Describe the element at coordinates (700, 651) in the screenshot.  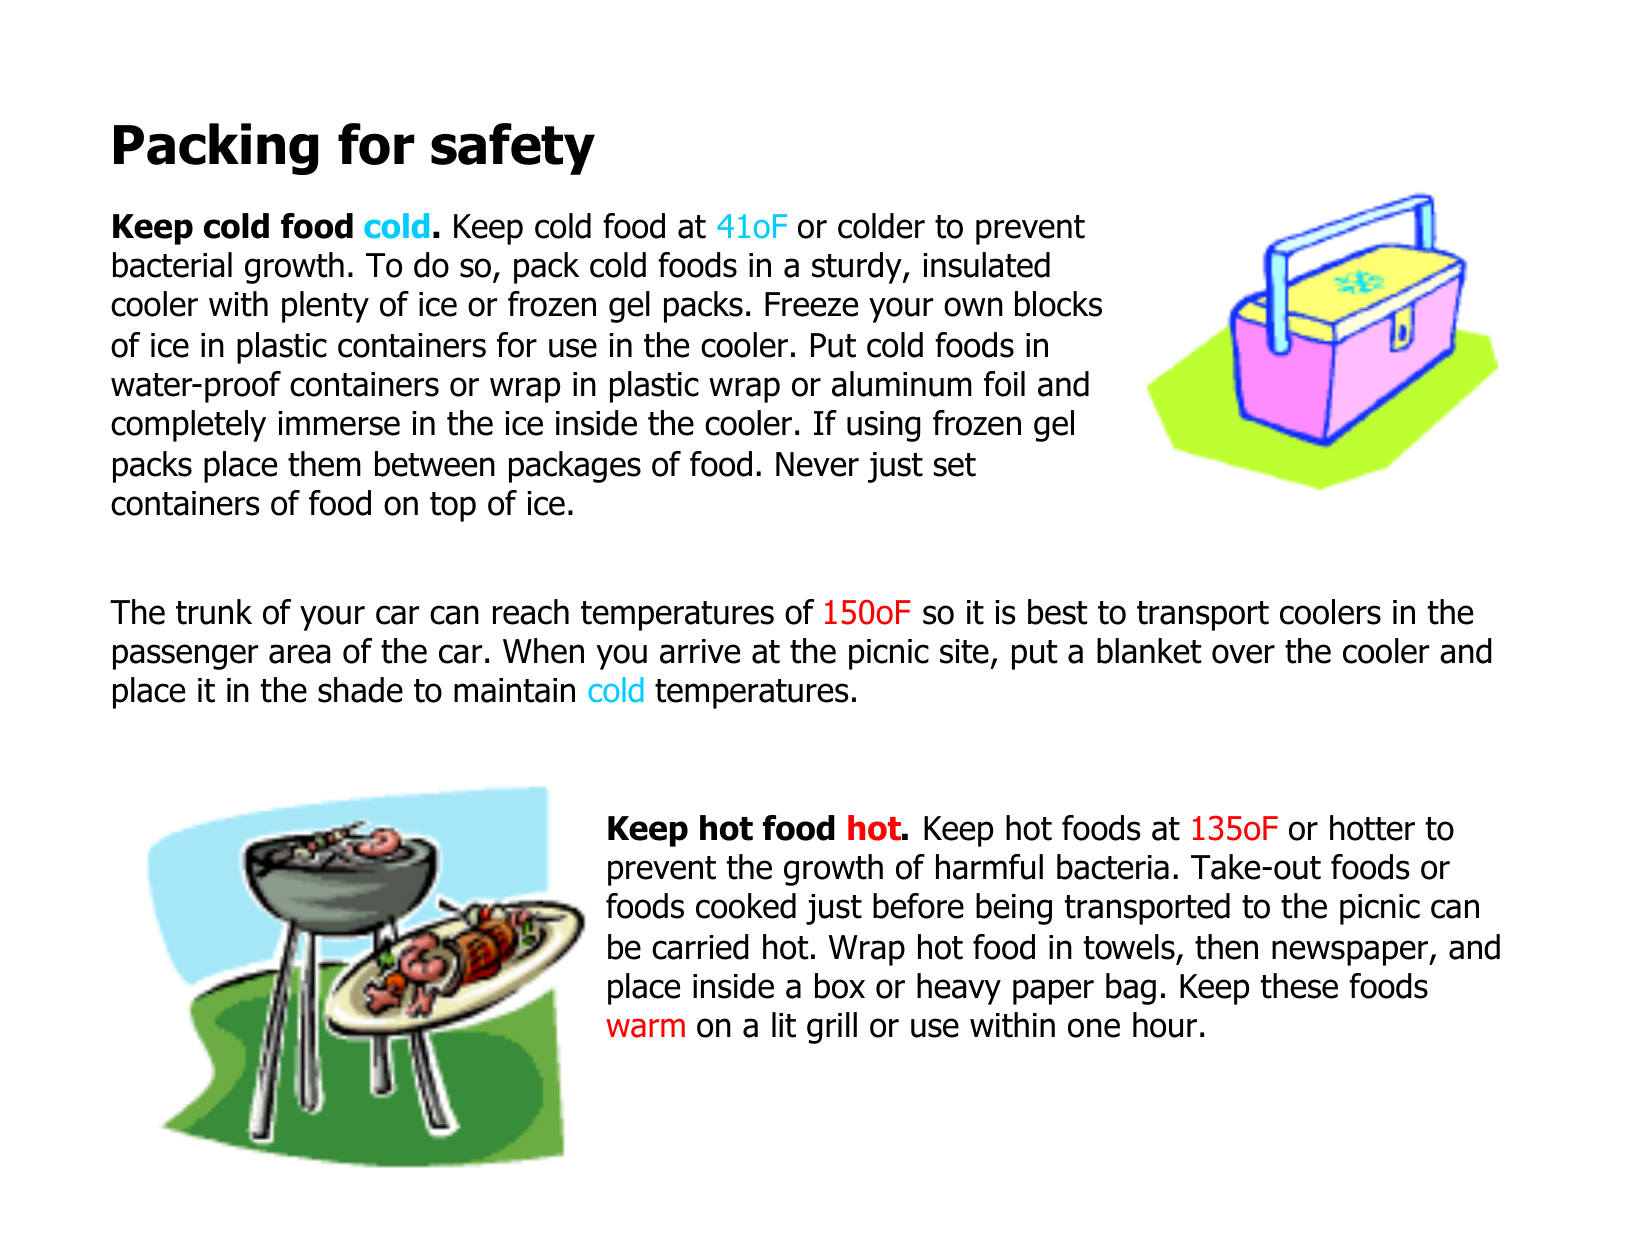
I see `arrive` at that location.
